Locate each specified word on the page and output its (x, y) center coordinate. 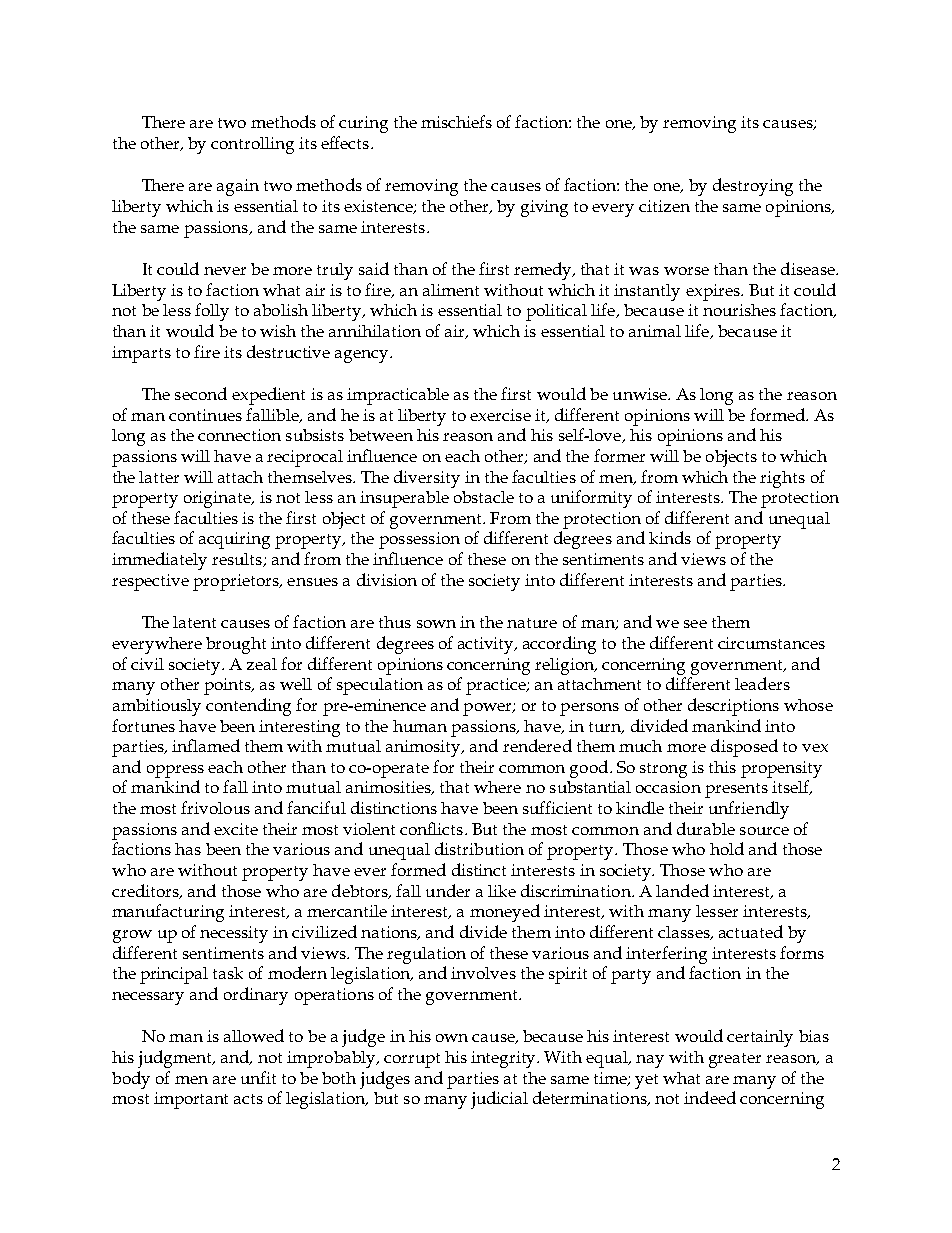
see (695, 624)
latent (194, 622)
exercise (500, 415)
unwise (641, 394)
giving (544, 208)
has (188, 849)
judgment (176, 1059)
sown (436, 624)
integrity (505, 1059)
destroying (753, 187)
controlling (252, 145)
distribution (479, 848)
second (201, 393)
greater (735, 1060)
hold (727, 848)
